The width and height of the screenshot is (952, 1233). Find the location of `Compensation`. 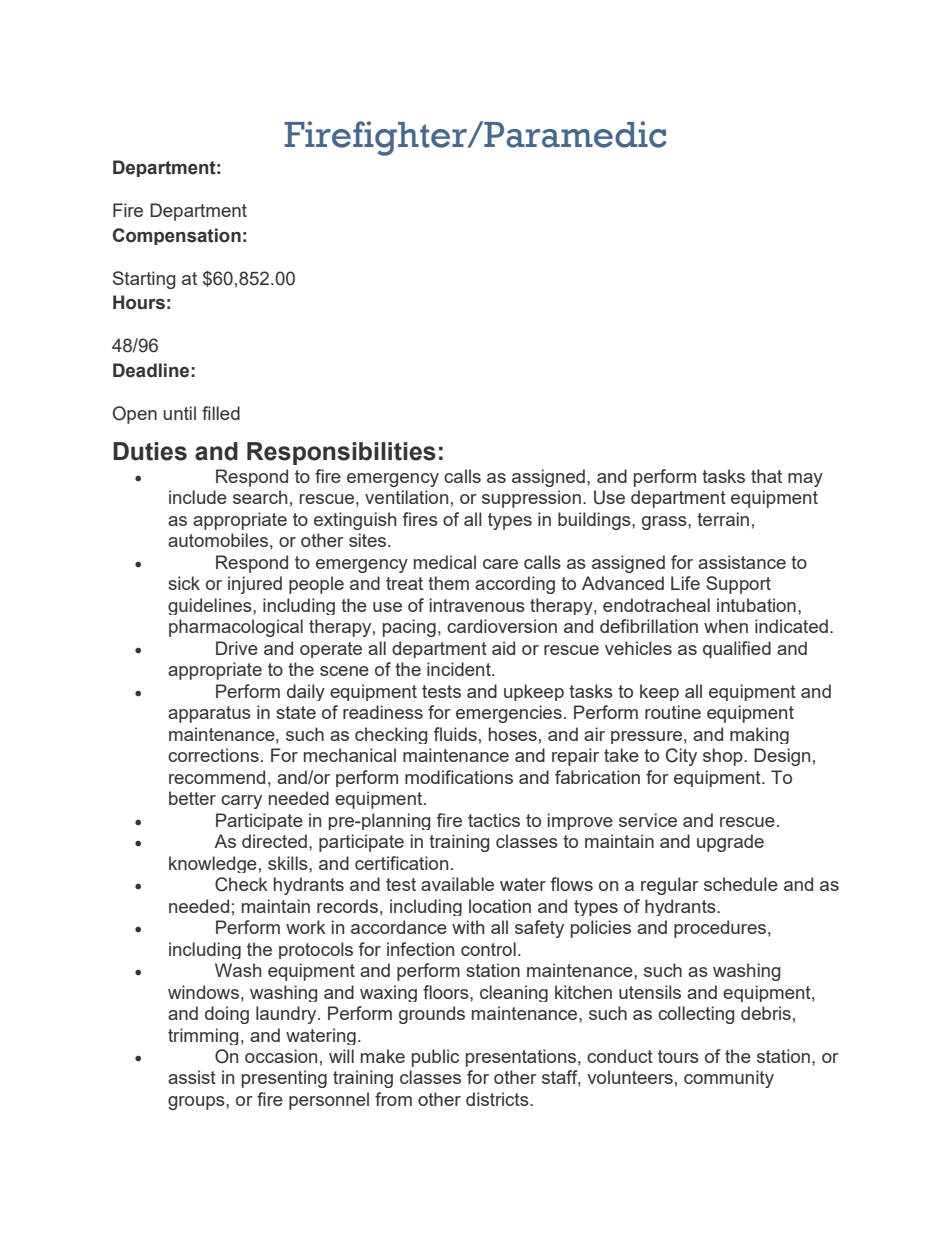

Compensation is located at coordinates (177, 236).
